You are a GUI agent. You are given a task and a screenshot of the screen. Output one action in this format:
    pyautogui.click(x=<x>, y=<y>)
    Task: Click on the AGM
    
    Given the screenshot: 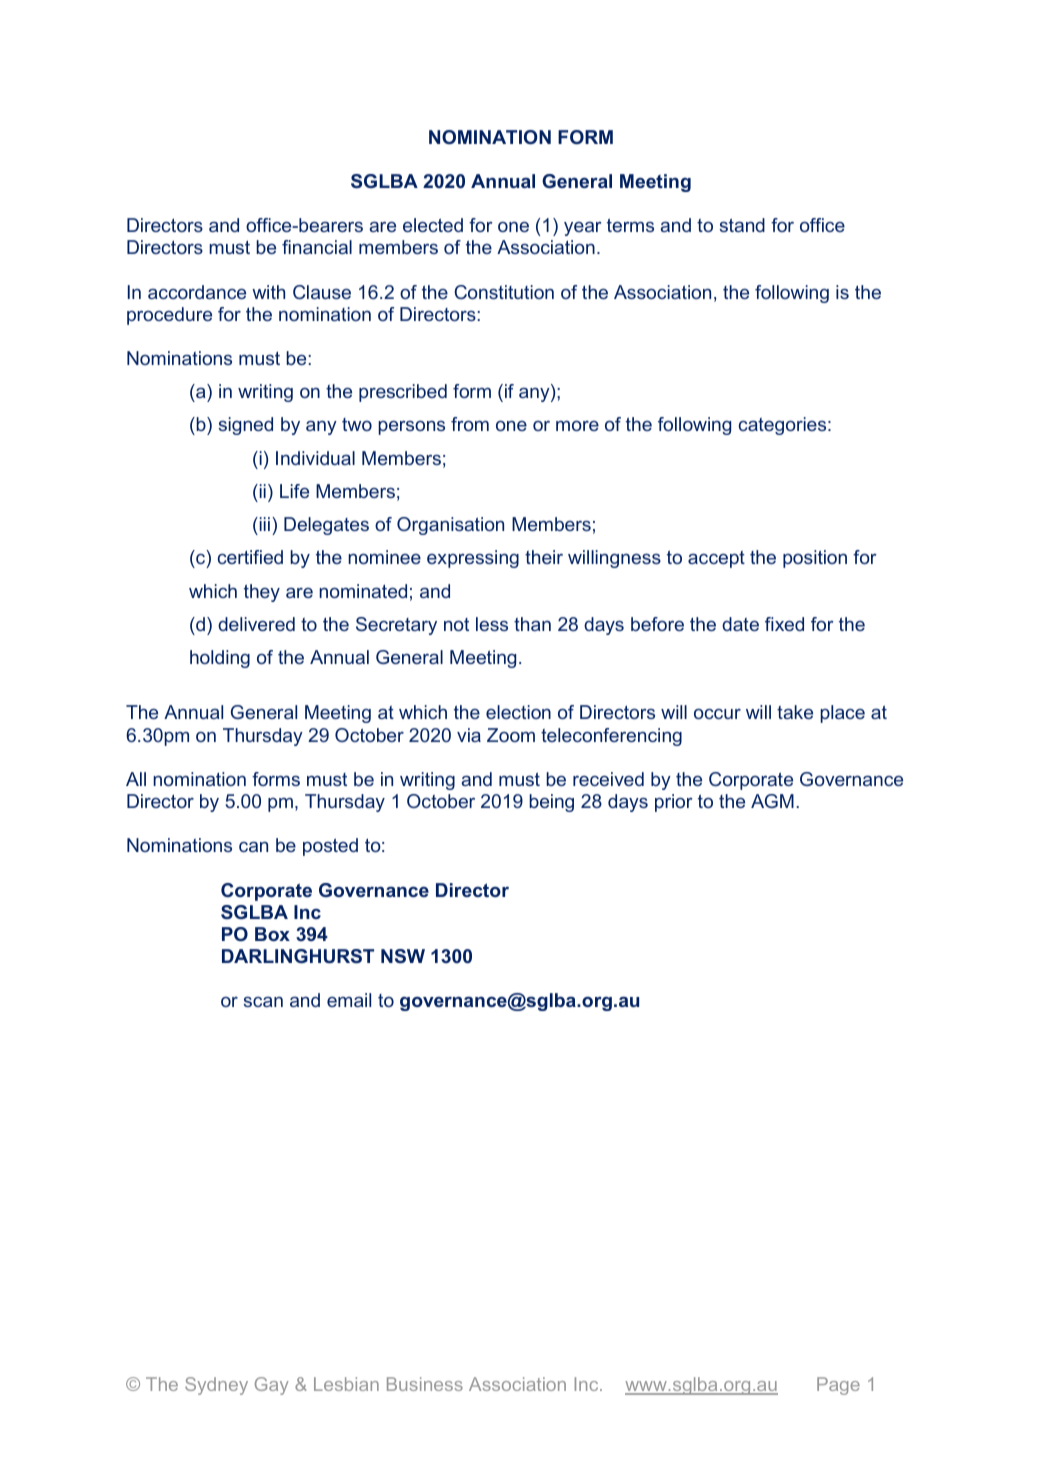 What is the action you would take?
    pyautogui.click(x=772, y=801)
